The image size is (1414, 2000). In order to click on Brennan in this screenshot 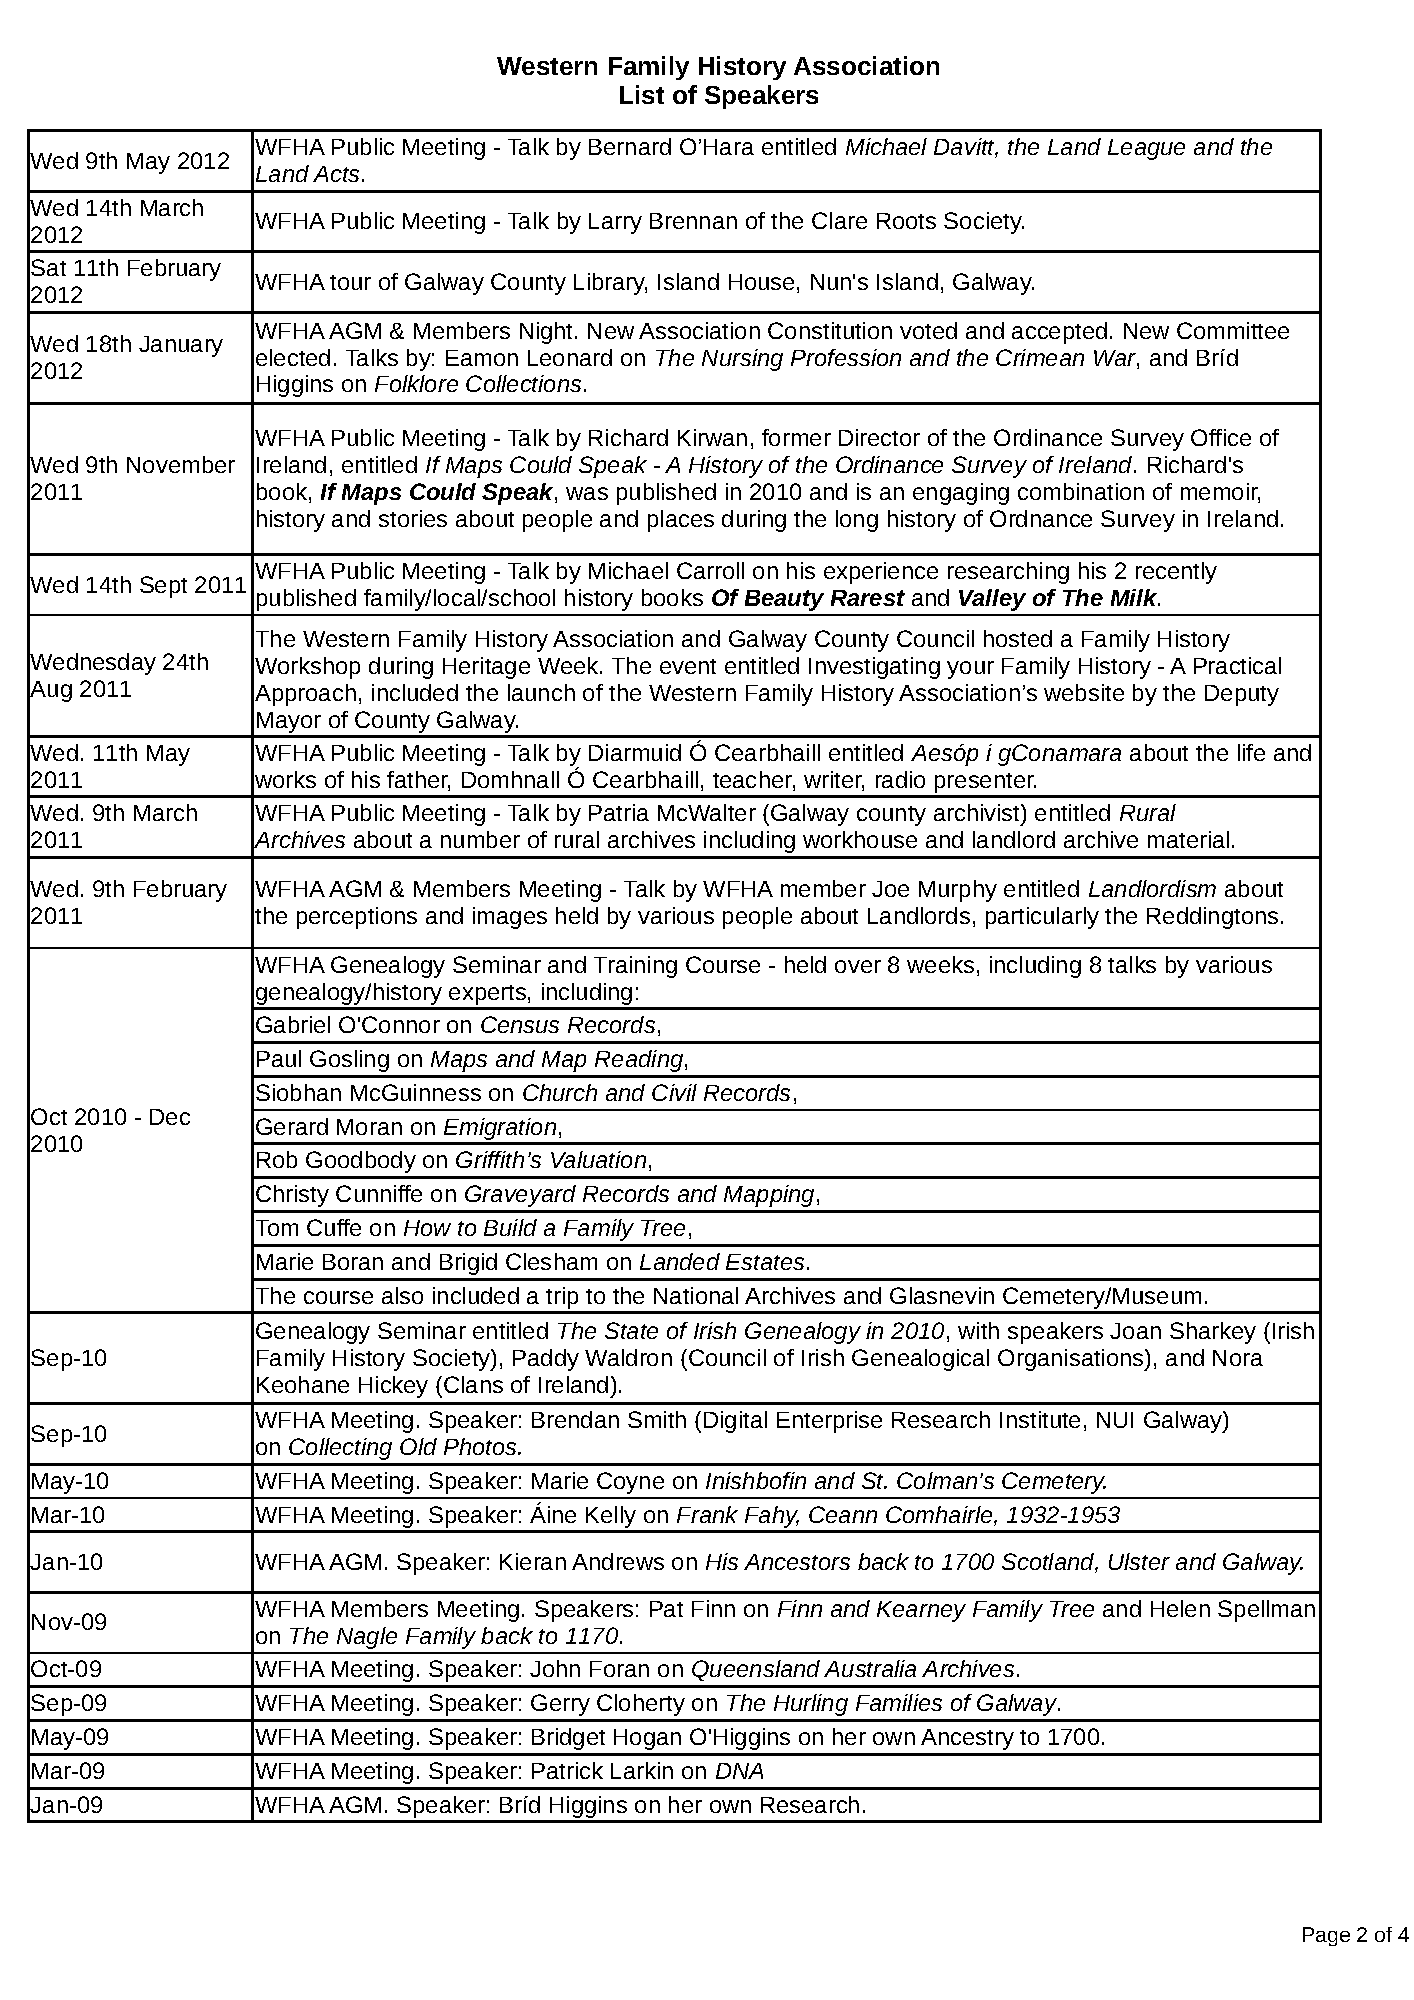, I will do `click(693, 221)`.
